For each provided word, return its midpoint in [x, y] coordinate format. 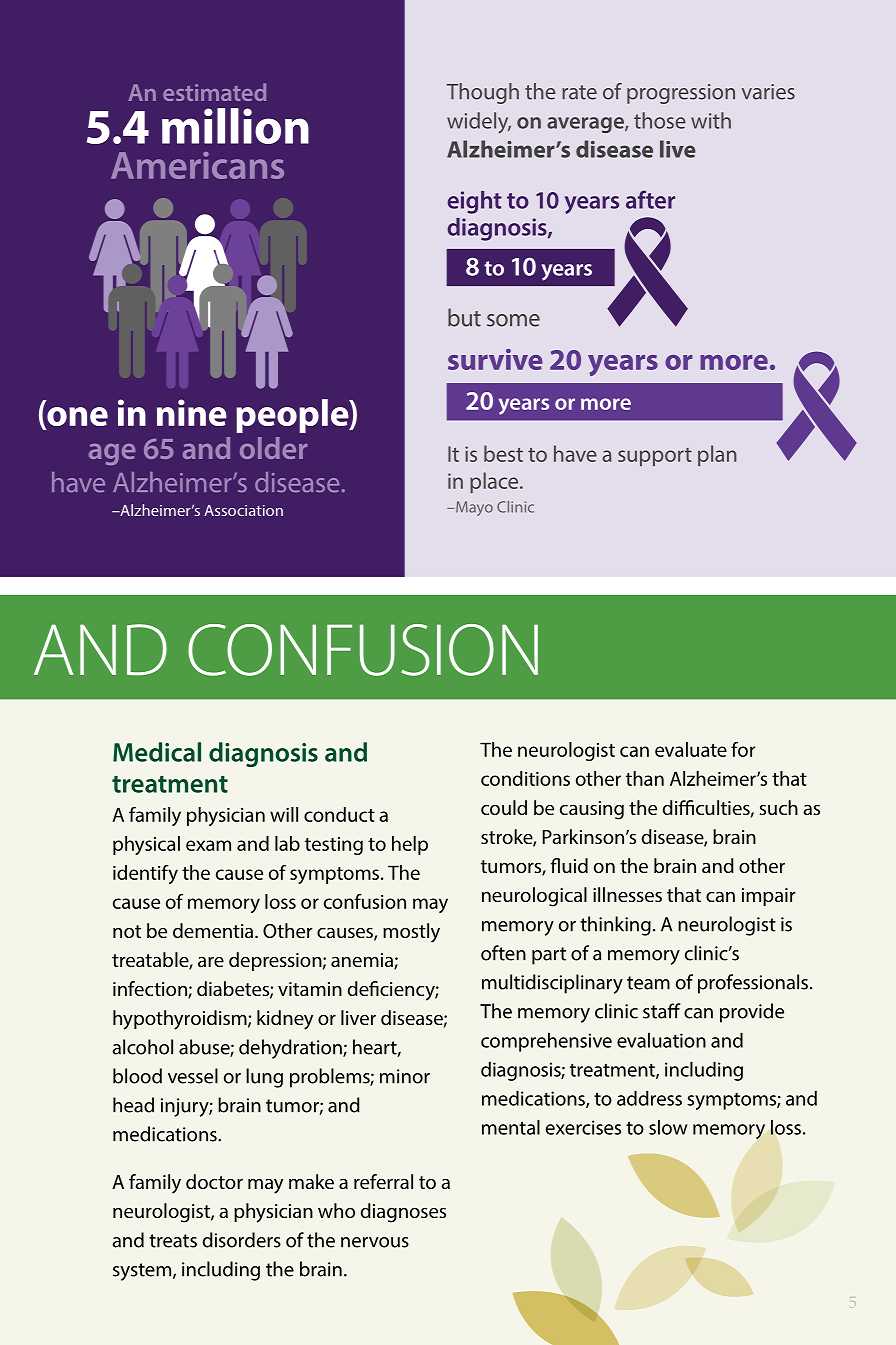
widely [479, 123]
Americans [197, 165]
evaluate [691, 749]
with [711, 120]
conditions [525, 778]
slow [668, 1127]
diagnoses [403, 1213]
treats [173, 1241]
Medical [157, 752]
